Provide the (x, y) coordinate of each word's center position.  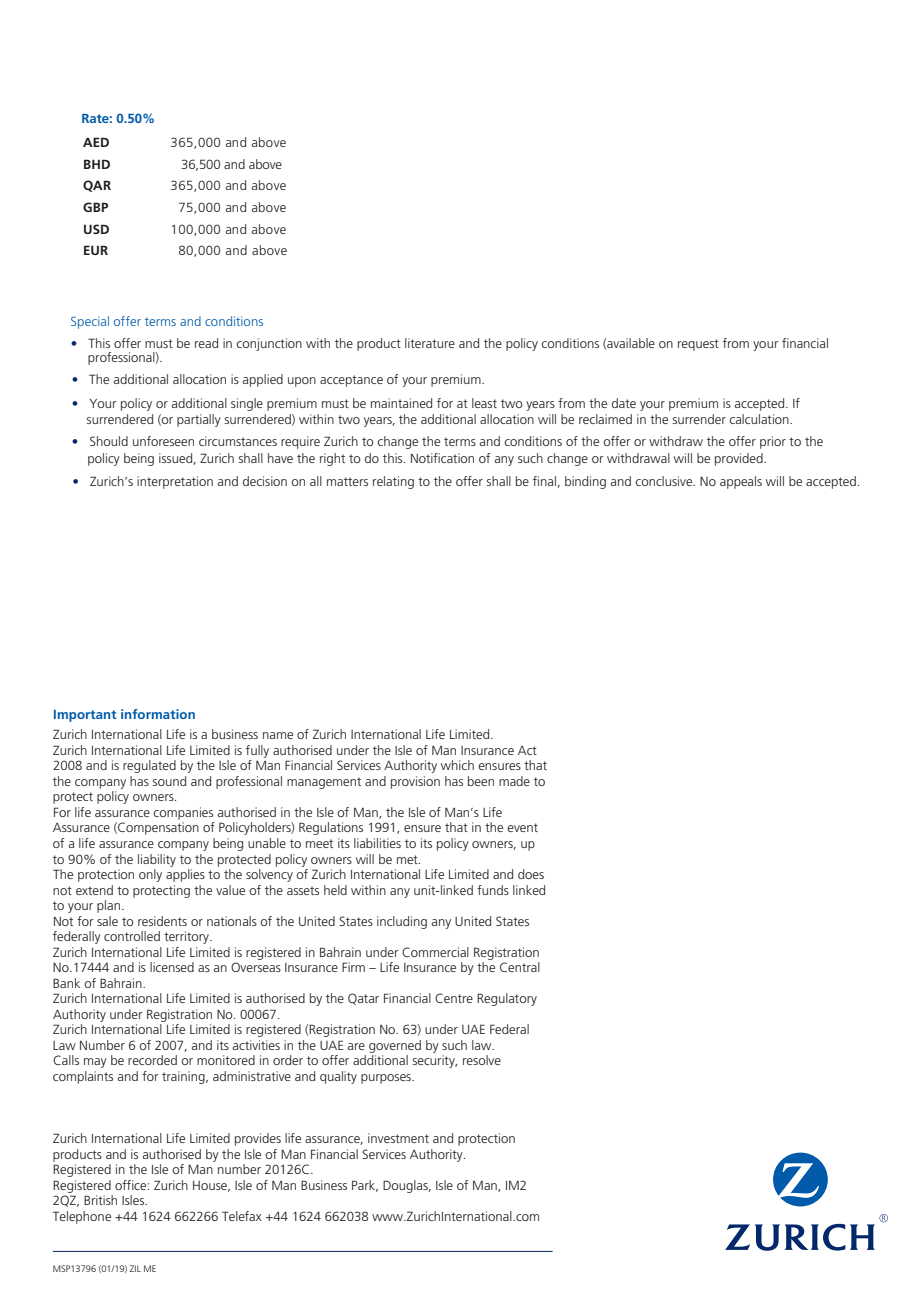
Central (520, 967)
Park (365, 1186)
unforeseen (163, 441)
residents (162, 921)
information (158, 714)
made (514, 781)
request (698, 345)
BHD (97, 164)
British (100, 1200)
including (402, 922)
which (457, 765)
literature (430, 343)
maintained (401, 403)
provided (740, 459)
